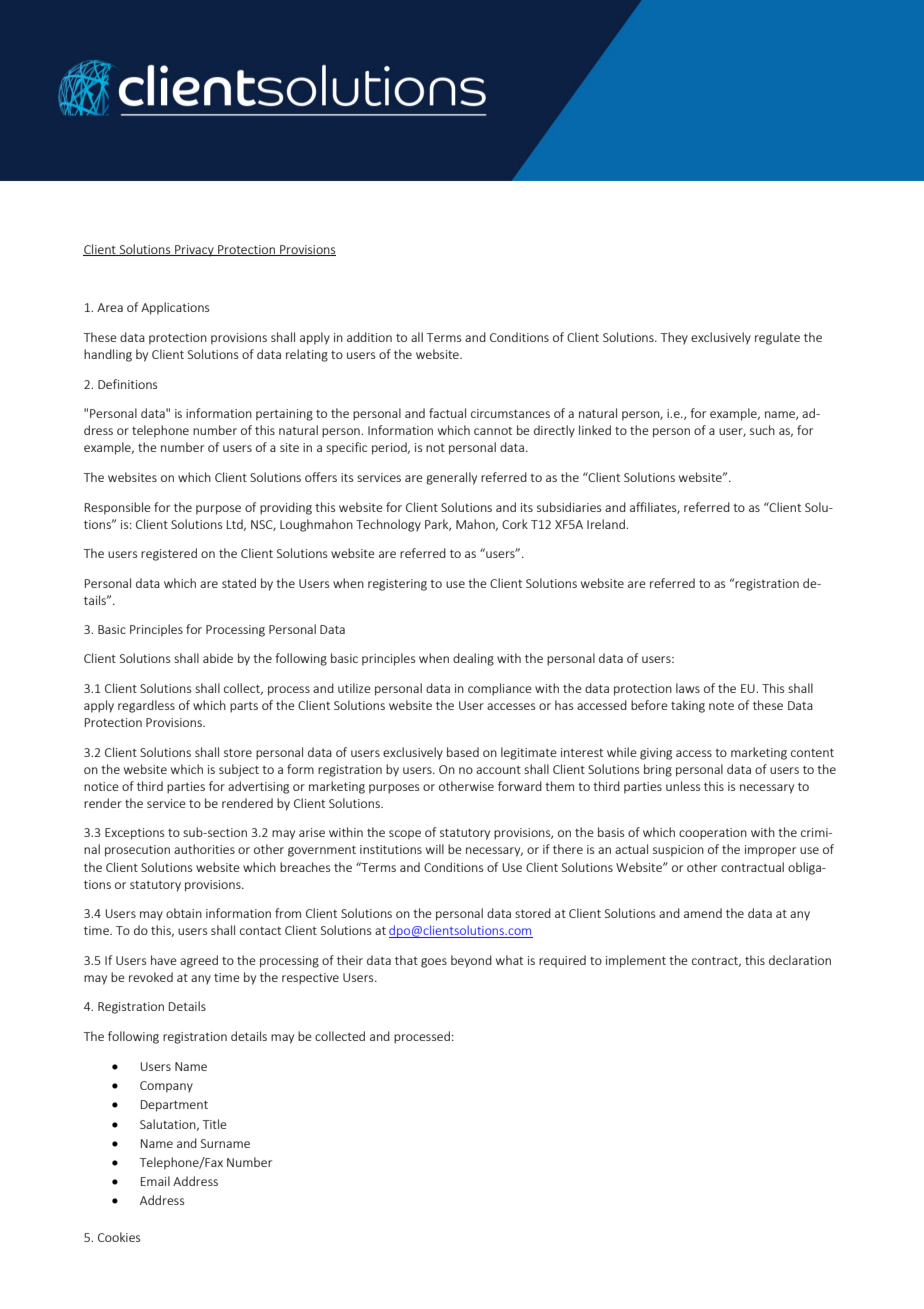 The height and width of the screenshot is (1309, 924). Describe the element at coordinates (194, 251) in the screenshot. I see `Privacy` at that location.
